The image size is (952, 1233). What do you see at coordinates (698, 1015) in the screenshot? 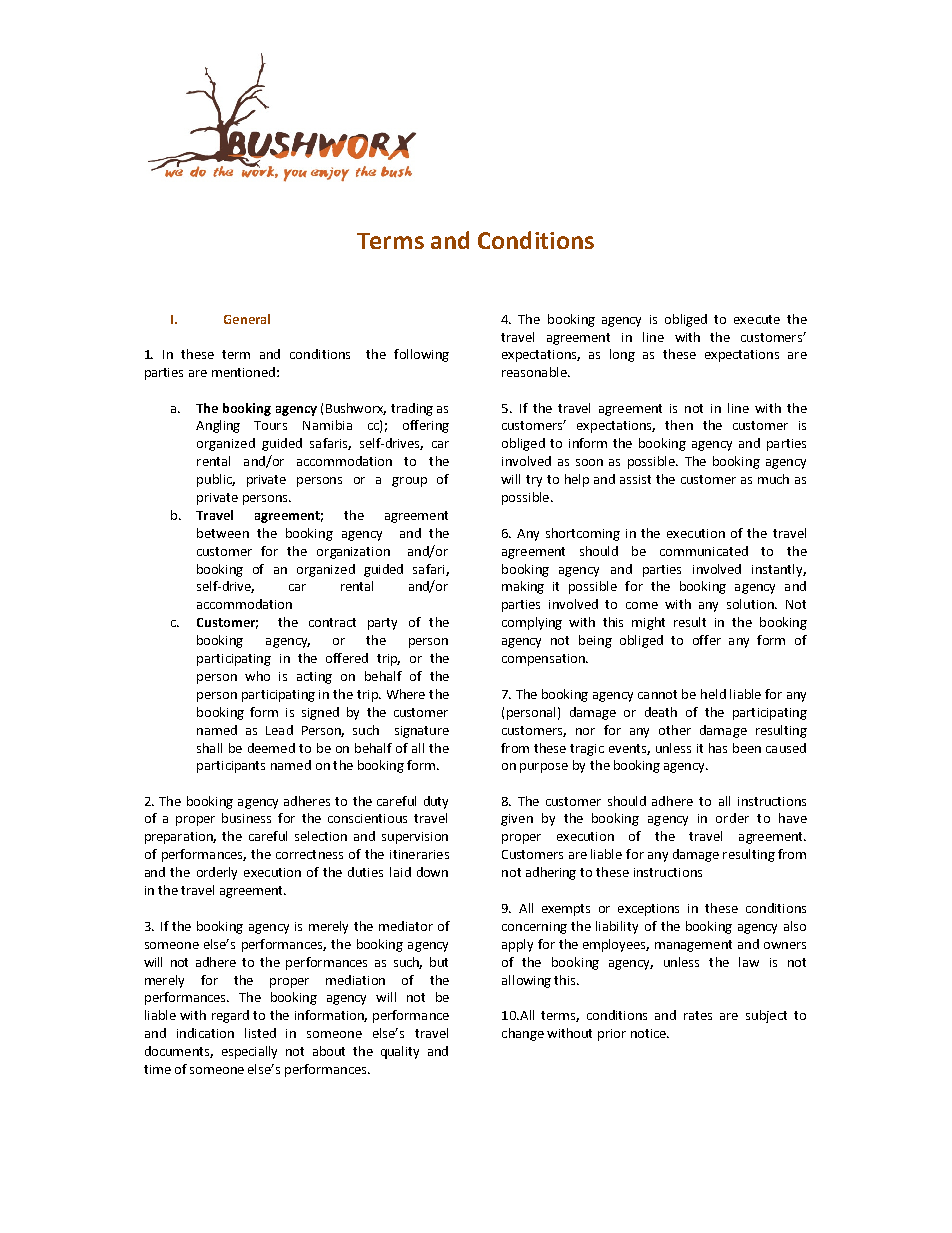
I see `rates` at bounding box center [698, 1015].
